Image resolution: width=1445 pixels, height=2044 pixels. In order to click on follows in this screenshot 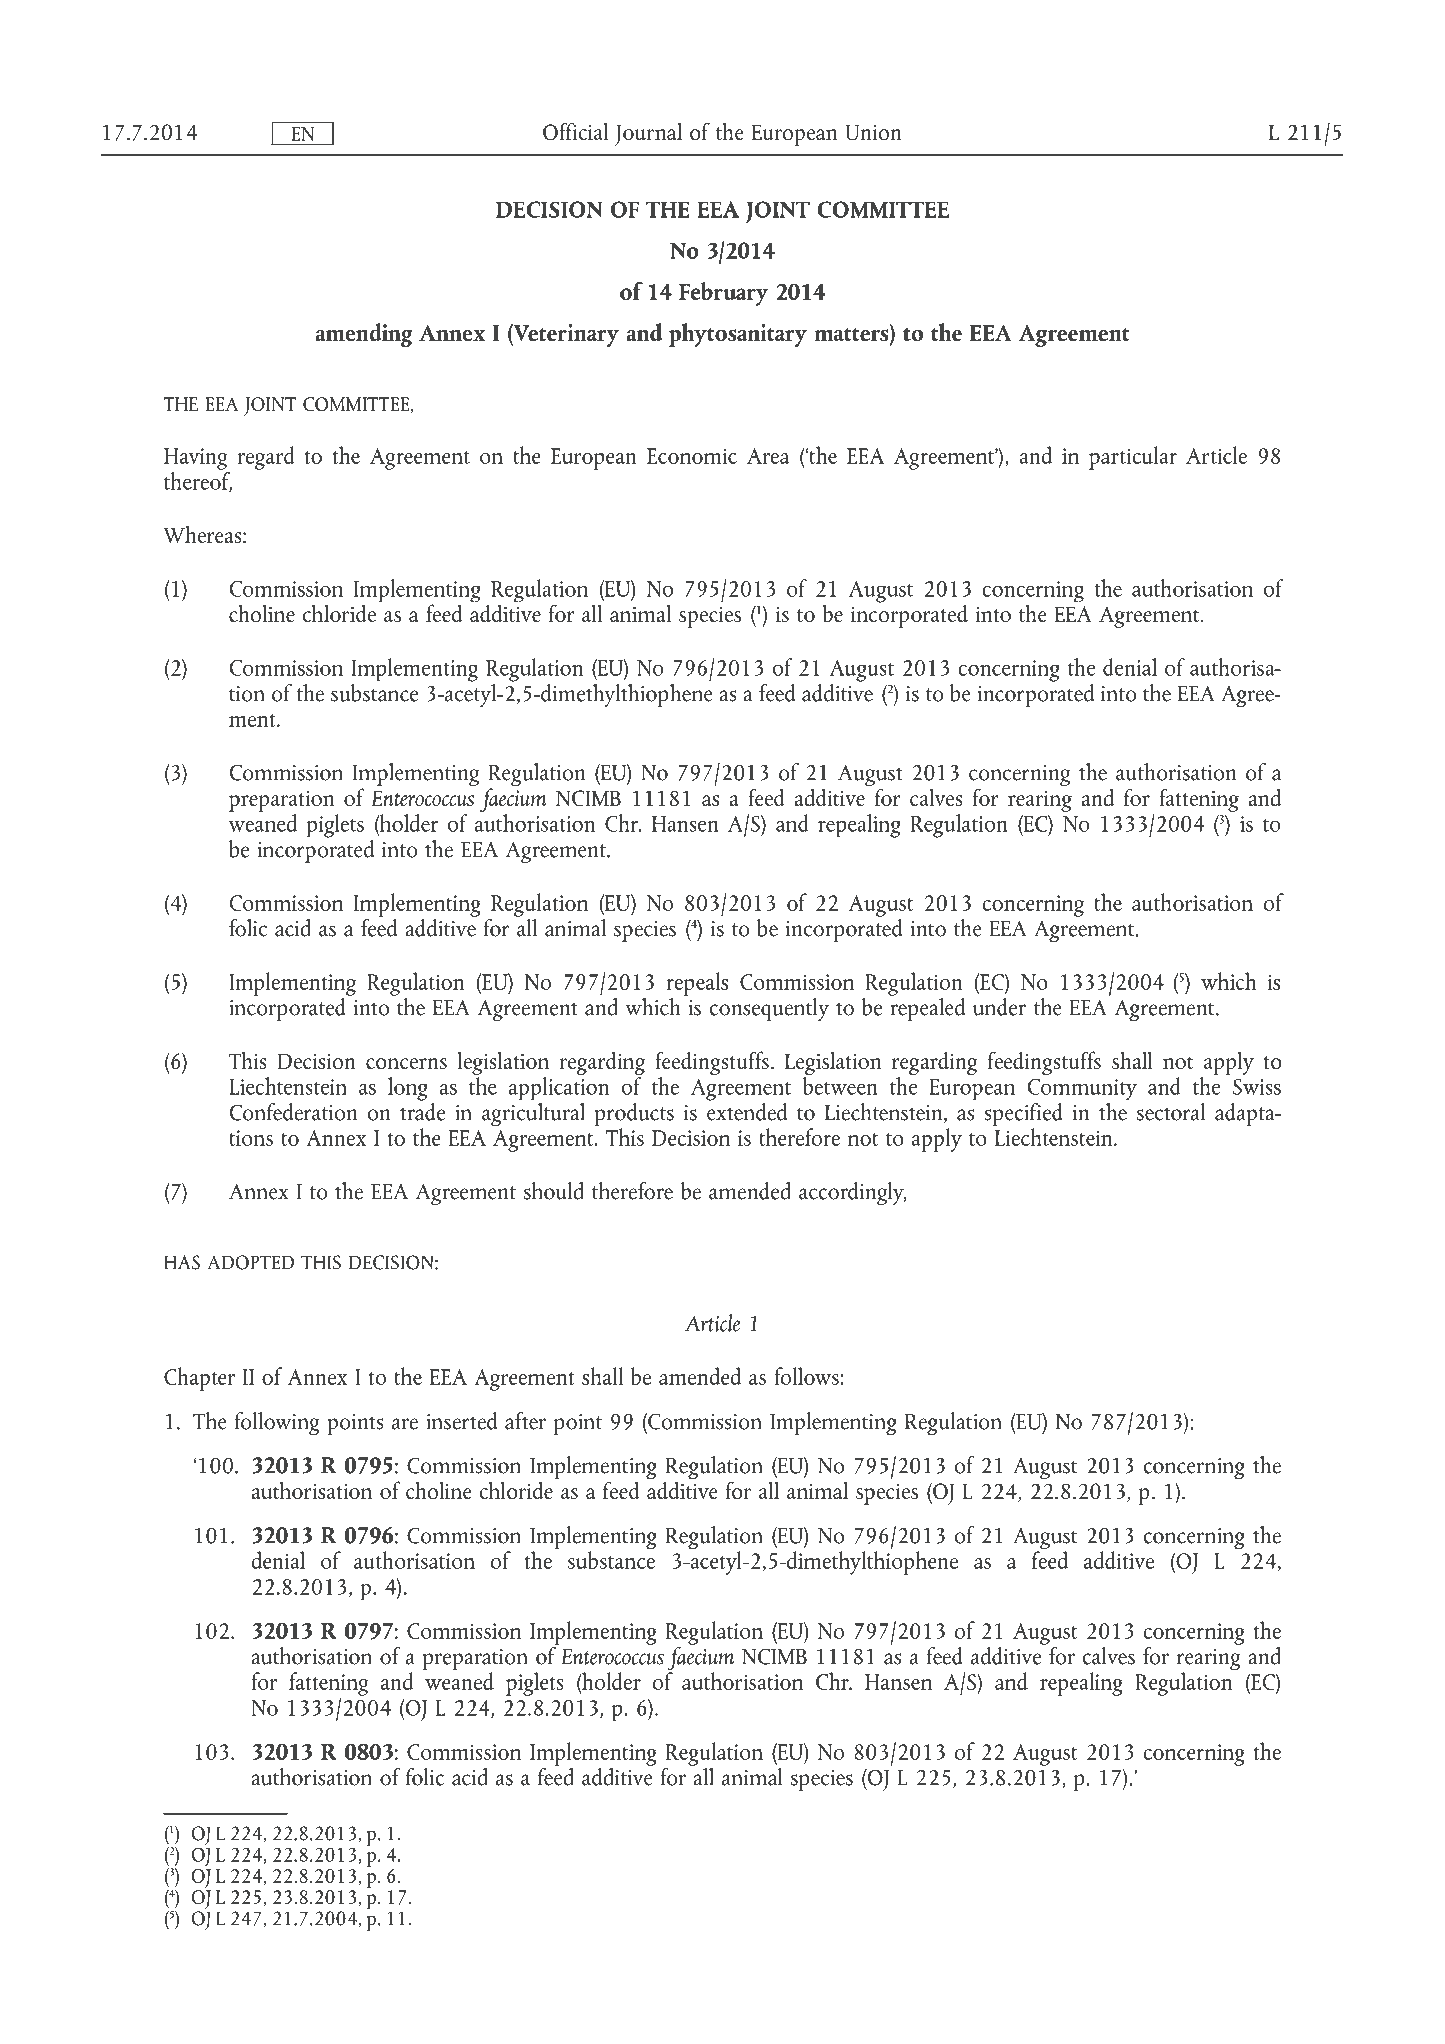, I will do `click(807, 1376)`.
